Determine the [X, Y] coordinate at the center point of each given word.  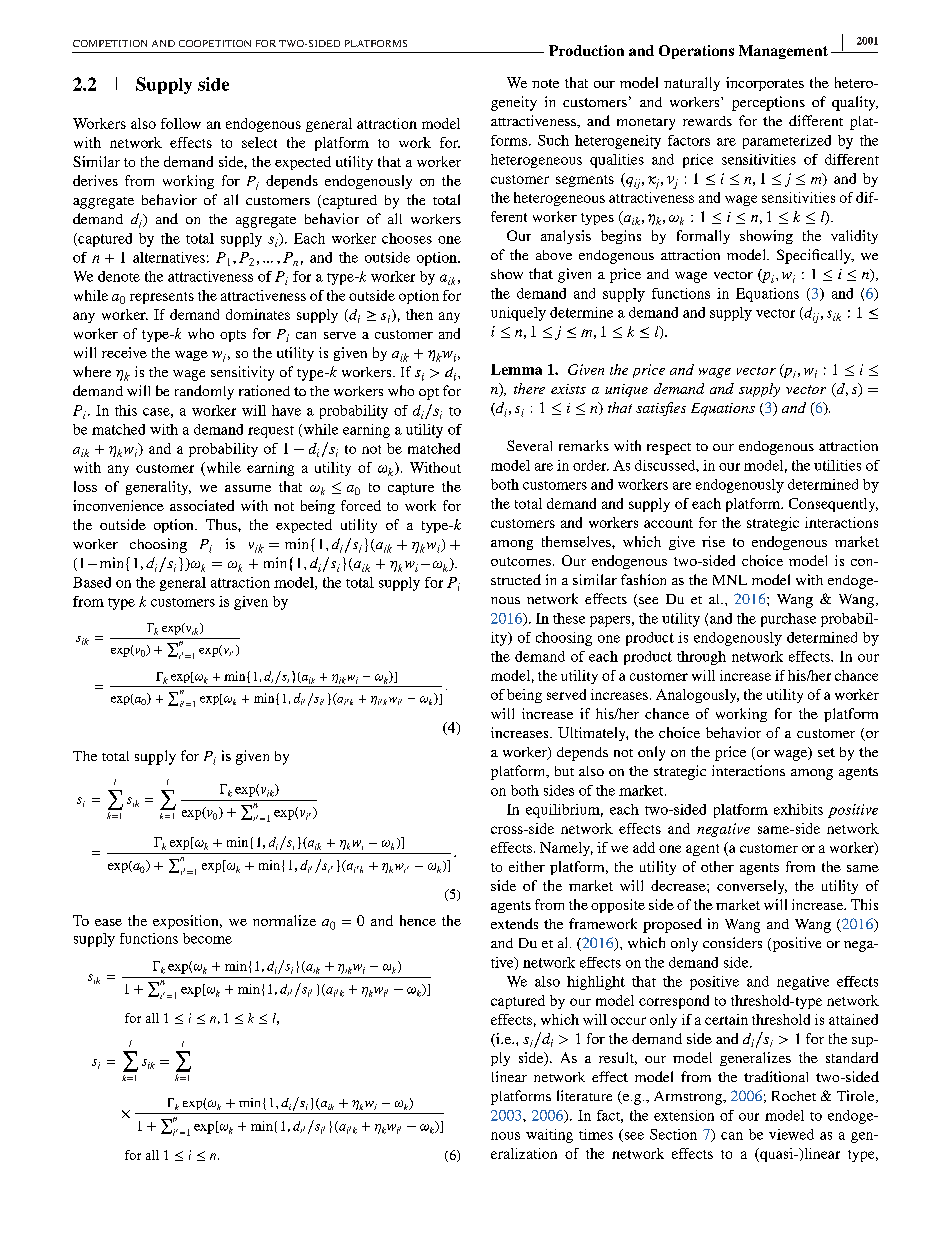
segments [585, 181]
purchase [788, 620]
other [717, 866]
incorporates [765, 84]
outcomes [521, 561]
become [207, 938]
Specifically [815, 256]
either [527, 866]
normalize [284, 920]
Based [92, 582]
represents [162, 298]
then [419, 314]
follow [181, 123]
